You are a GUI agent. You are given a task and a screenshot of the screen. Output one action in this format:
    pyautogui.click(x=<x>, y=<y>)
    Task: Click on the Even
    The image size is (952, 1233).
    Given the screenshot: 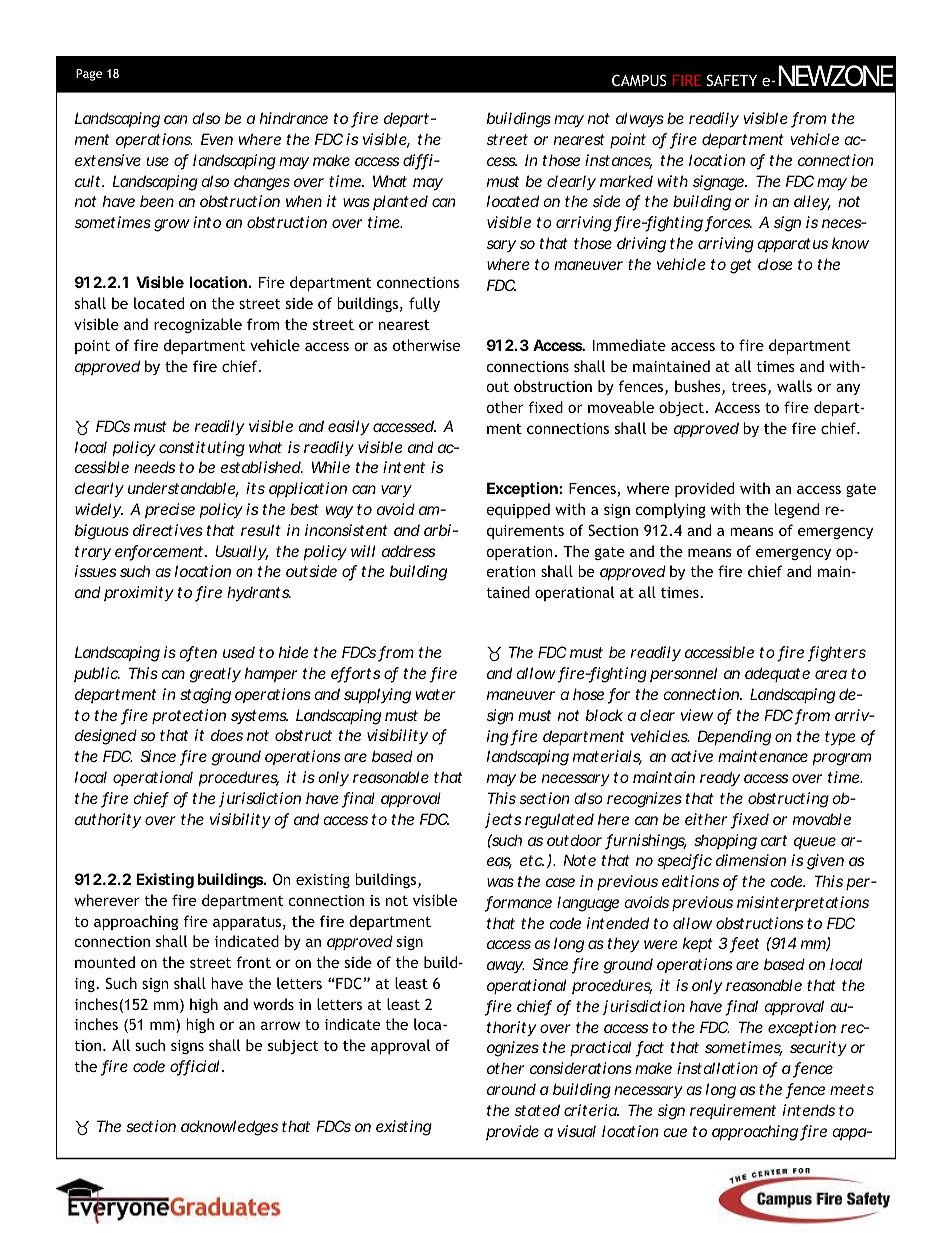 What is the action you would take?
    pyautogui.click(x=217, y=139)
